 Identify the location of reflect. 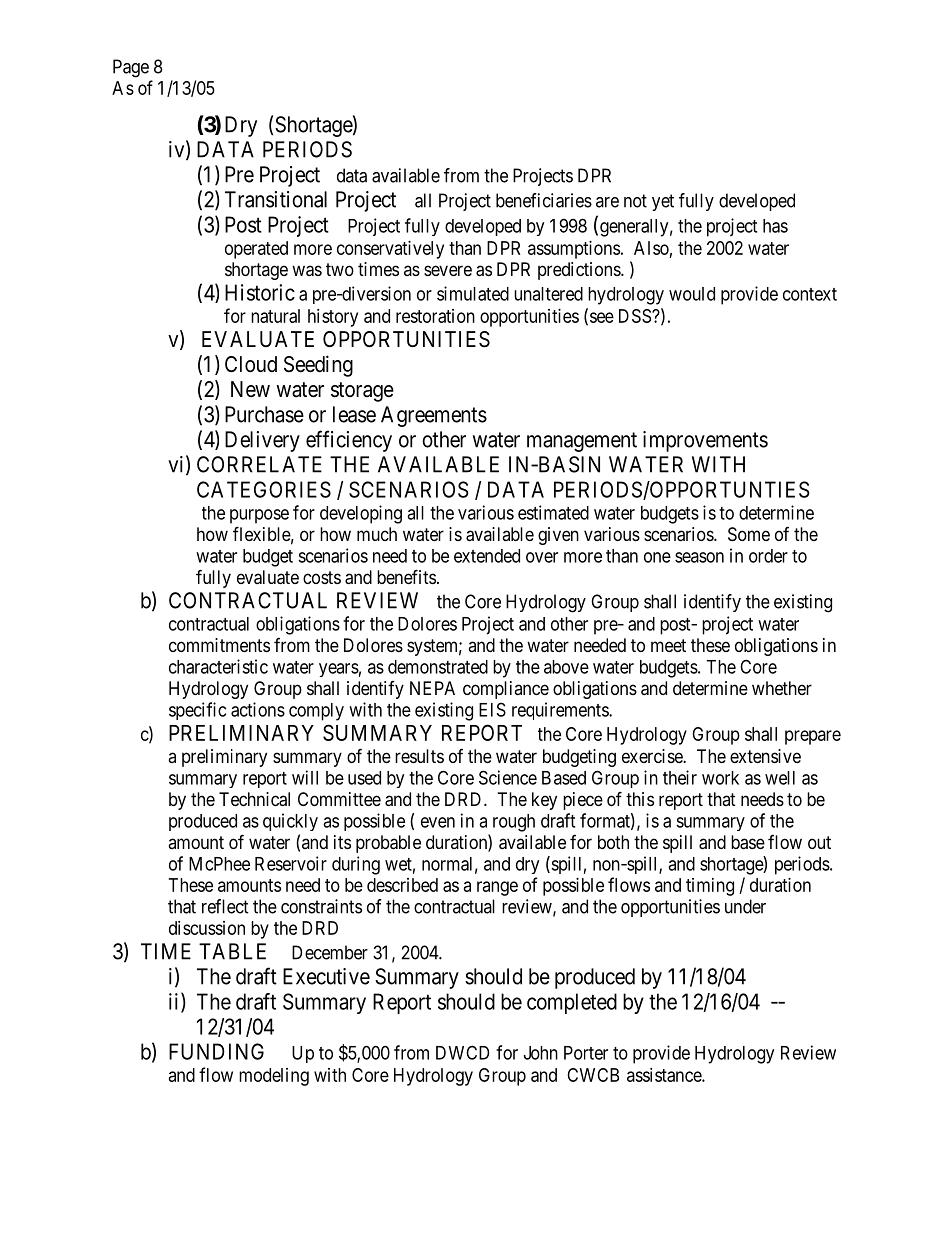
(225, 906).
